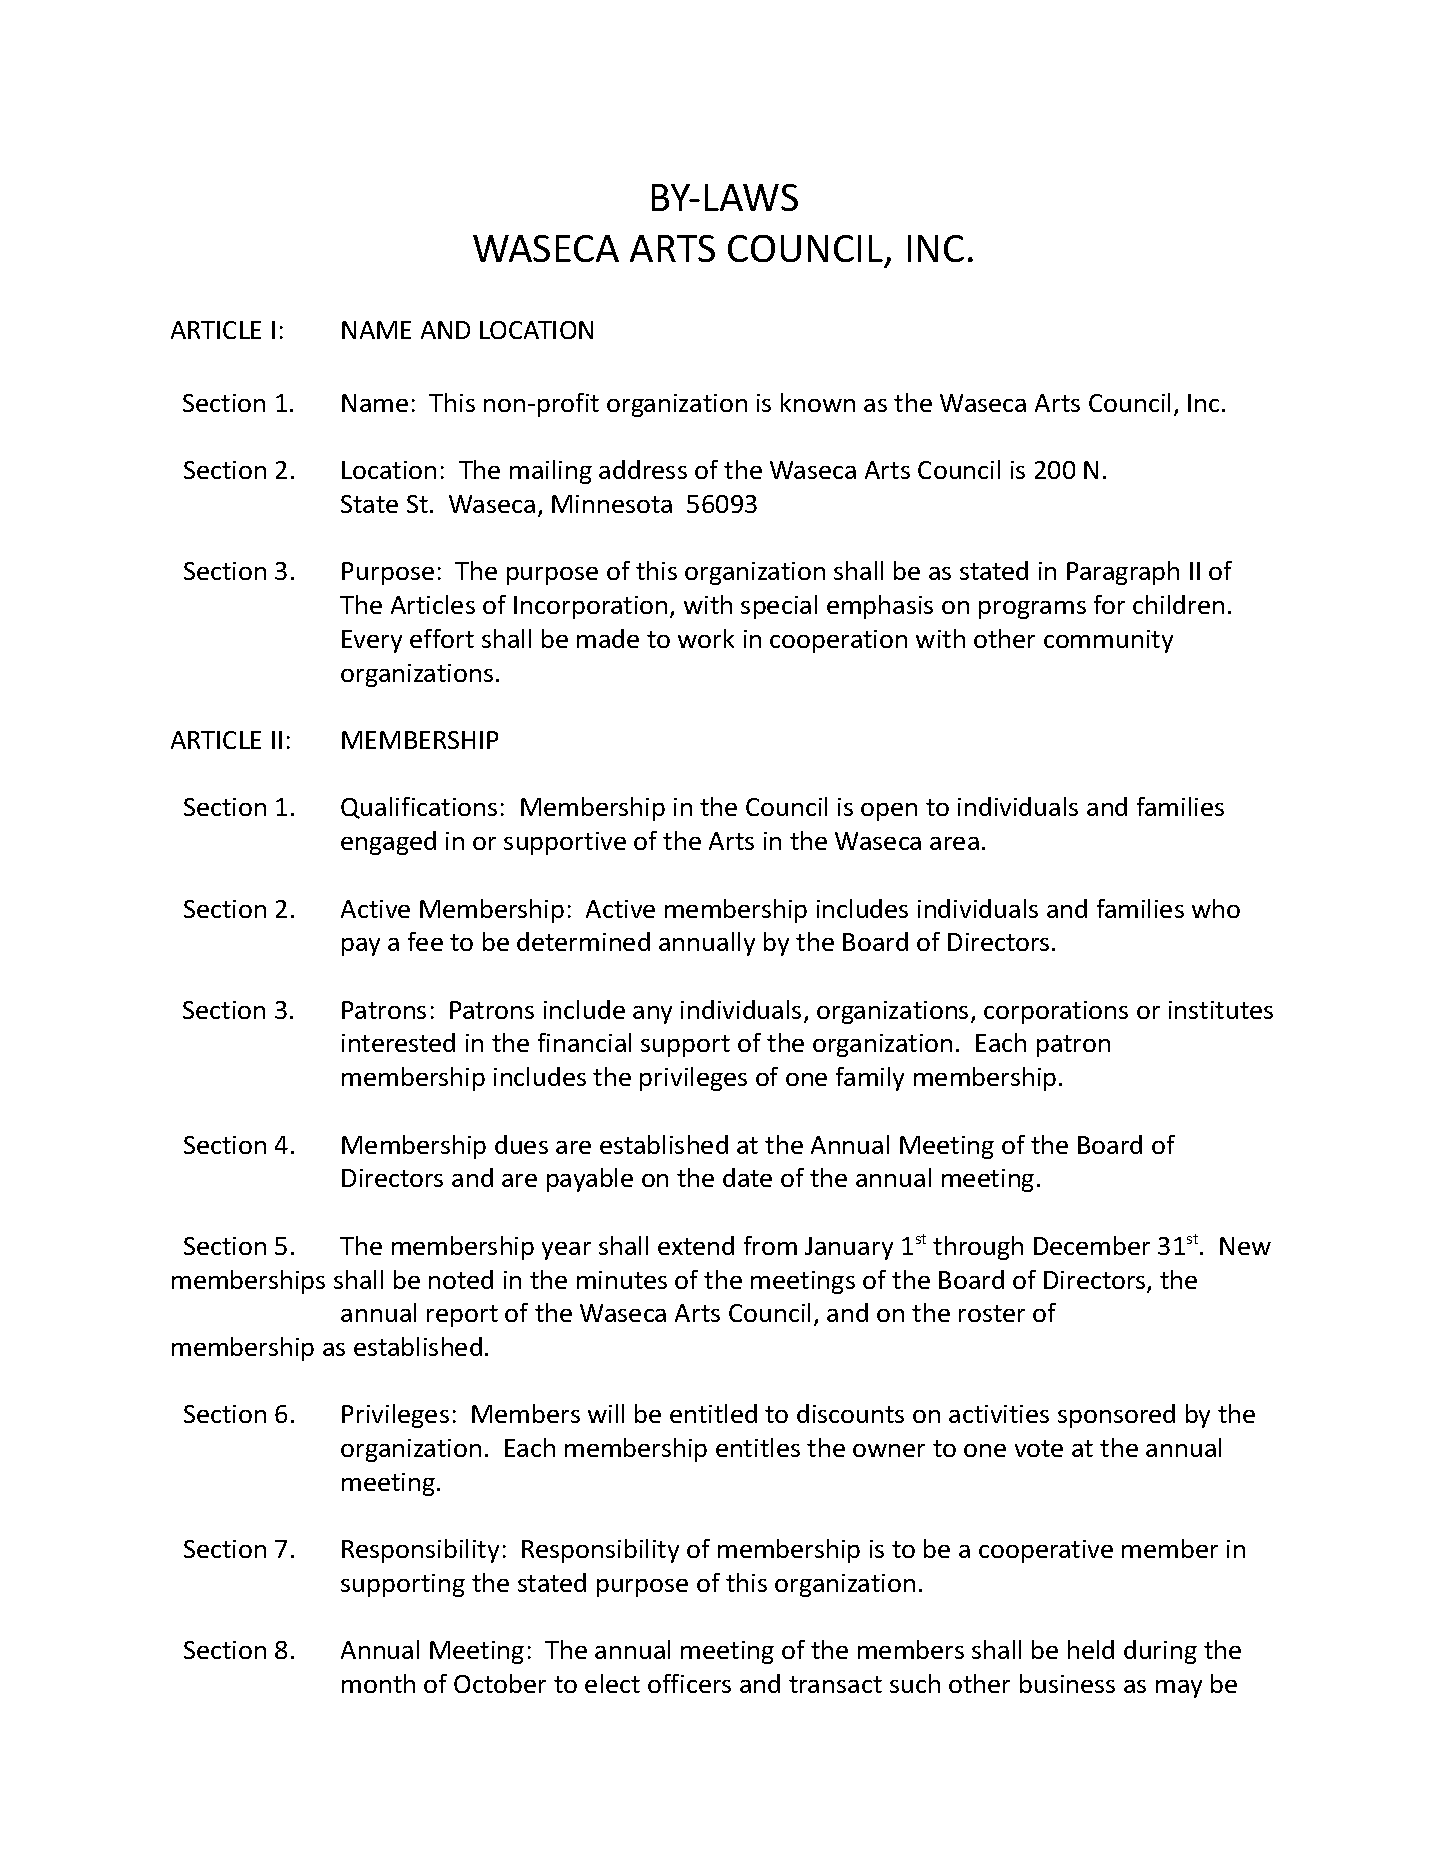  I want to click on known, so click(818, 402).
